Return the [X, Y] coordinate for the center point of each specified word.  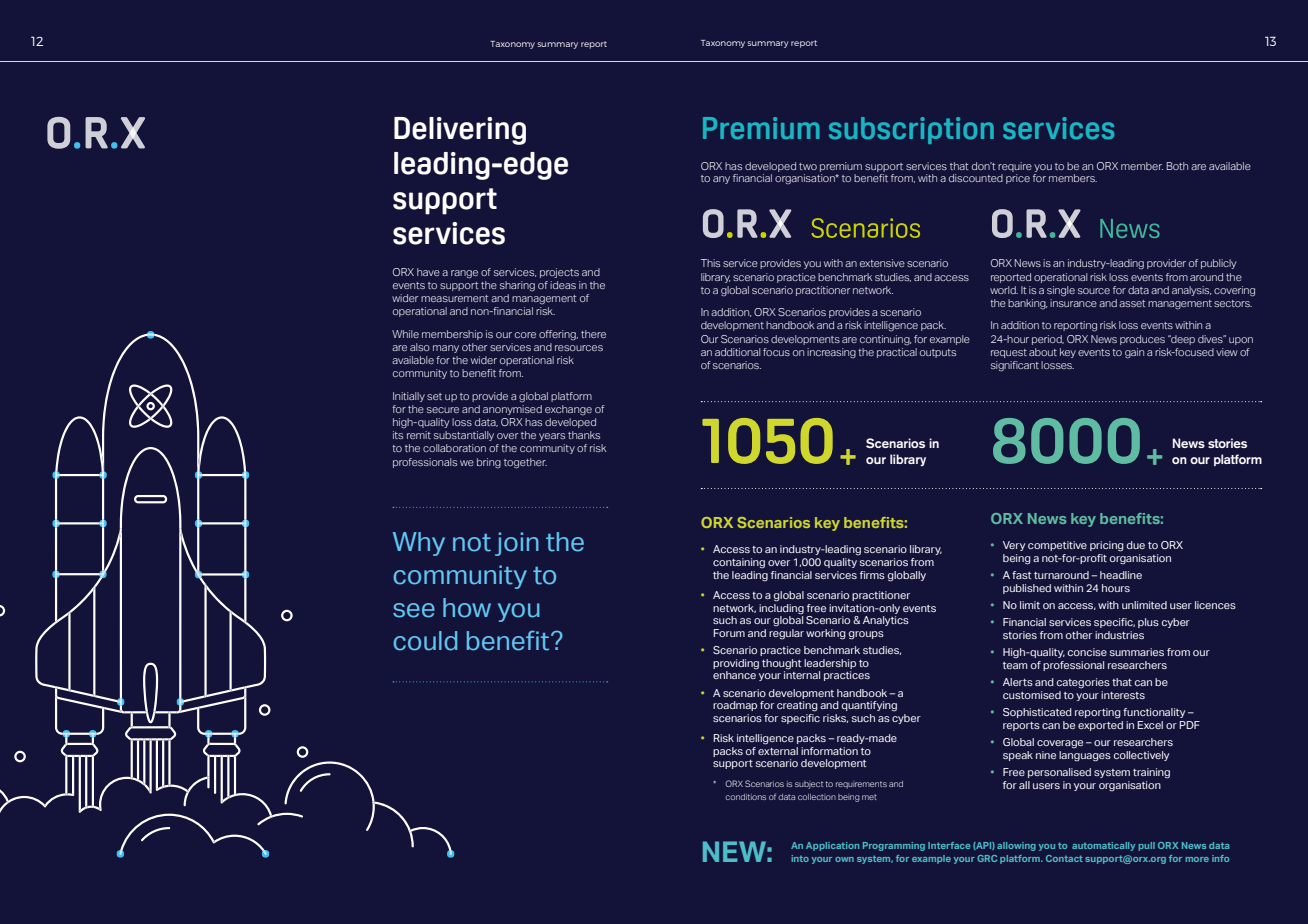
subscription [911, 130]
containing [739, 563]
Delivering [460, 131]
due [1136, 545]
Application [832, 846]
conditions [745, 797]
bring [489, 463]
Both [1177, 166]
